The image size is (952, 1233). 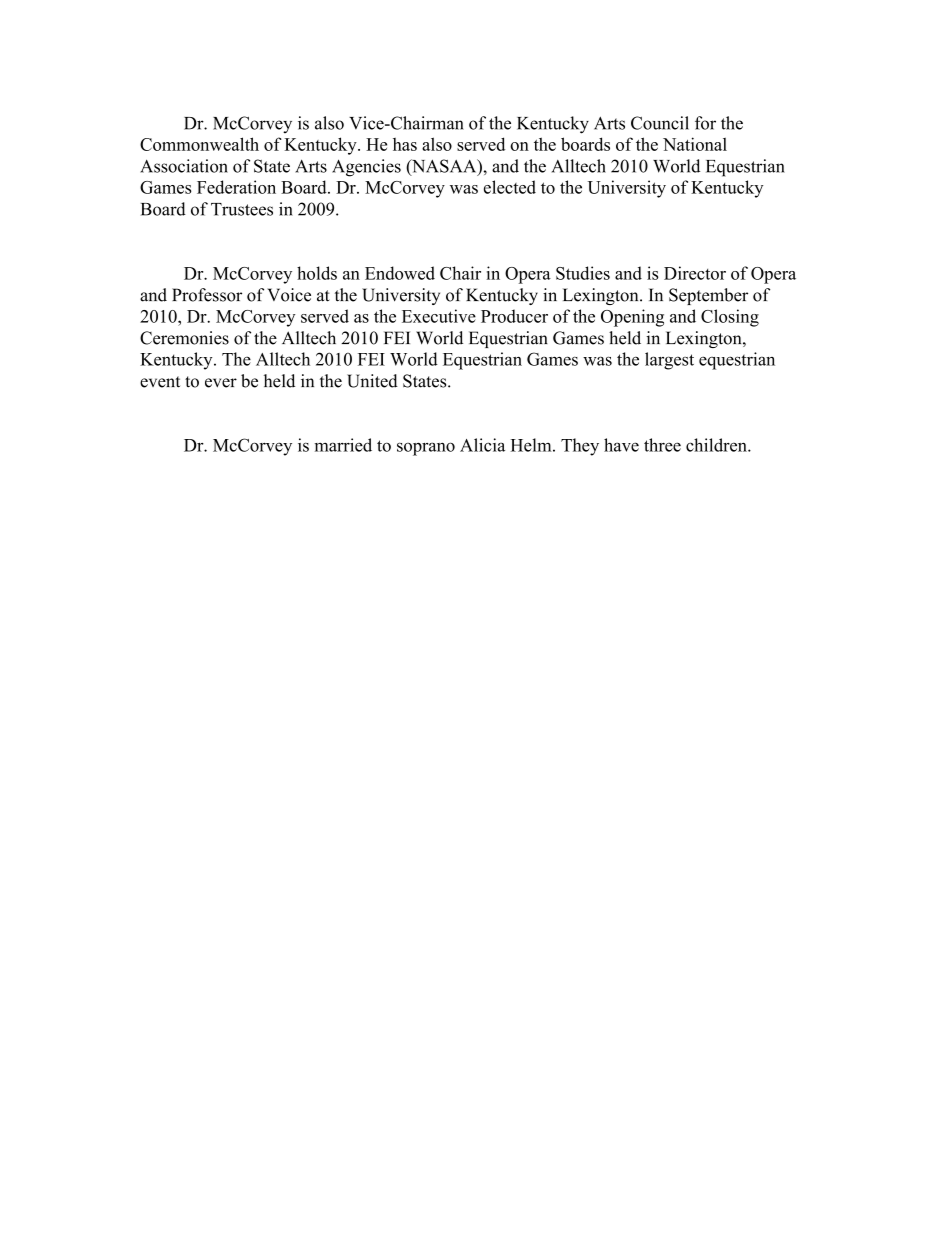 What do you see at coordinates (199, 144) in the image?
I see `Commonwealth` at bounding box center [199, 144].
